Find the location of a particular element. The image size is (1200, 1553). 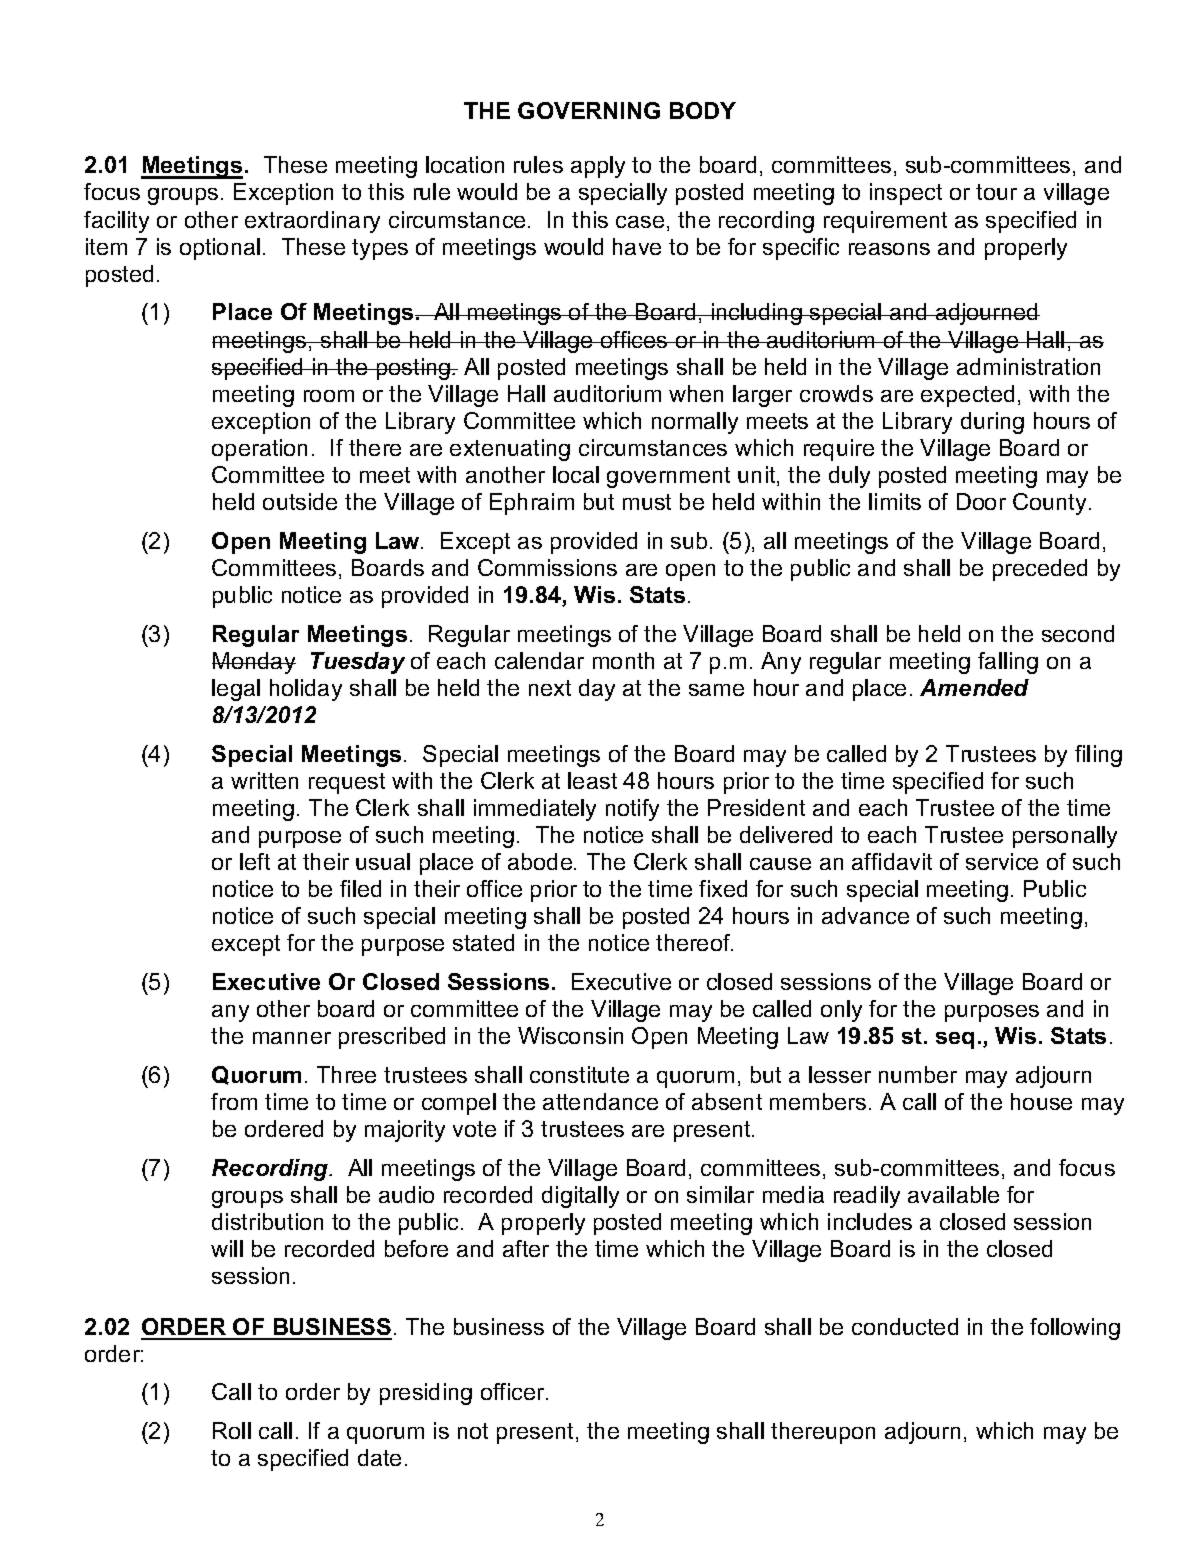

extraordinary is located at coordinates (312, 222).
